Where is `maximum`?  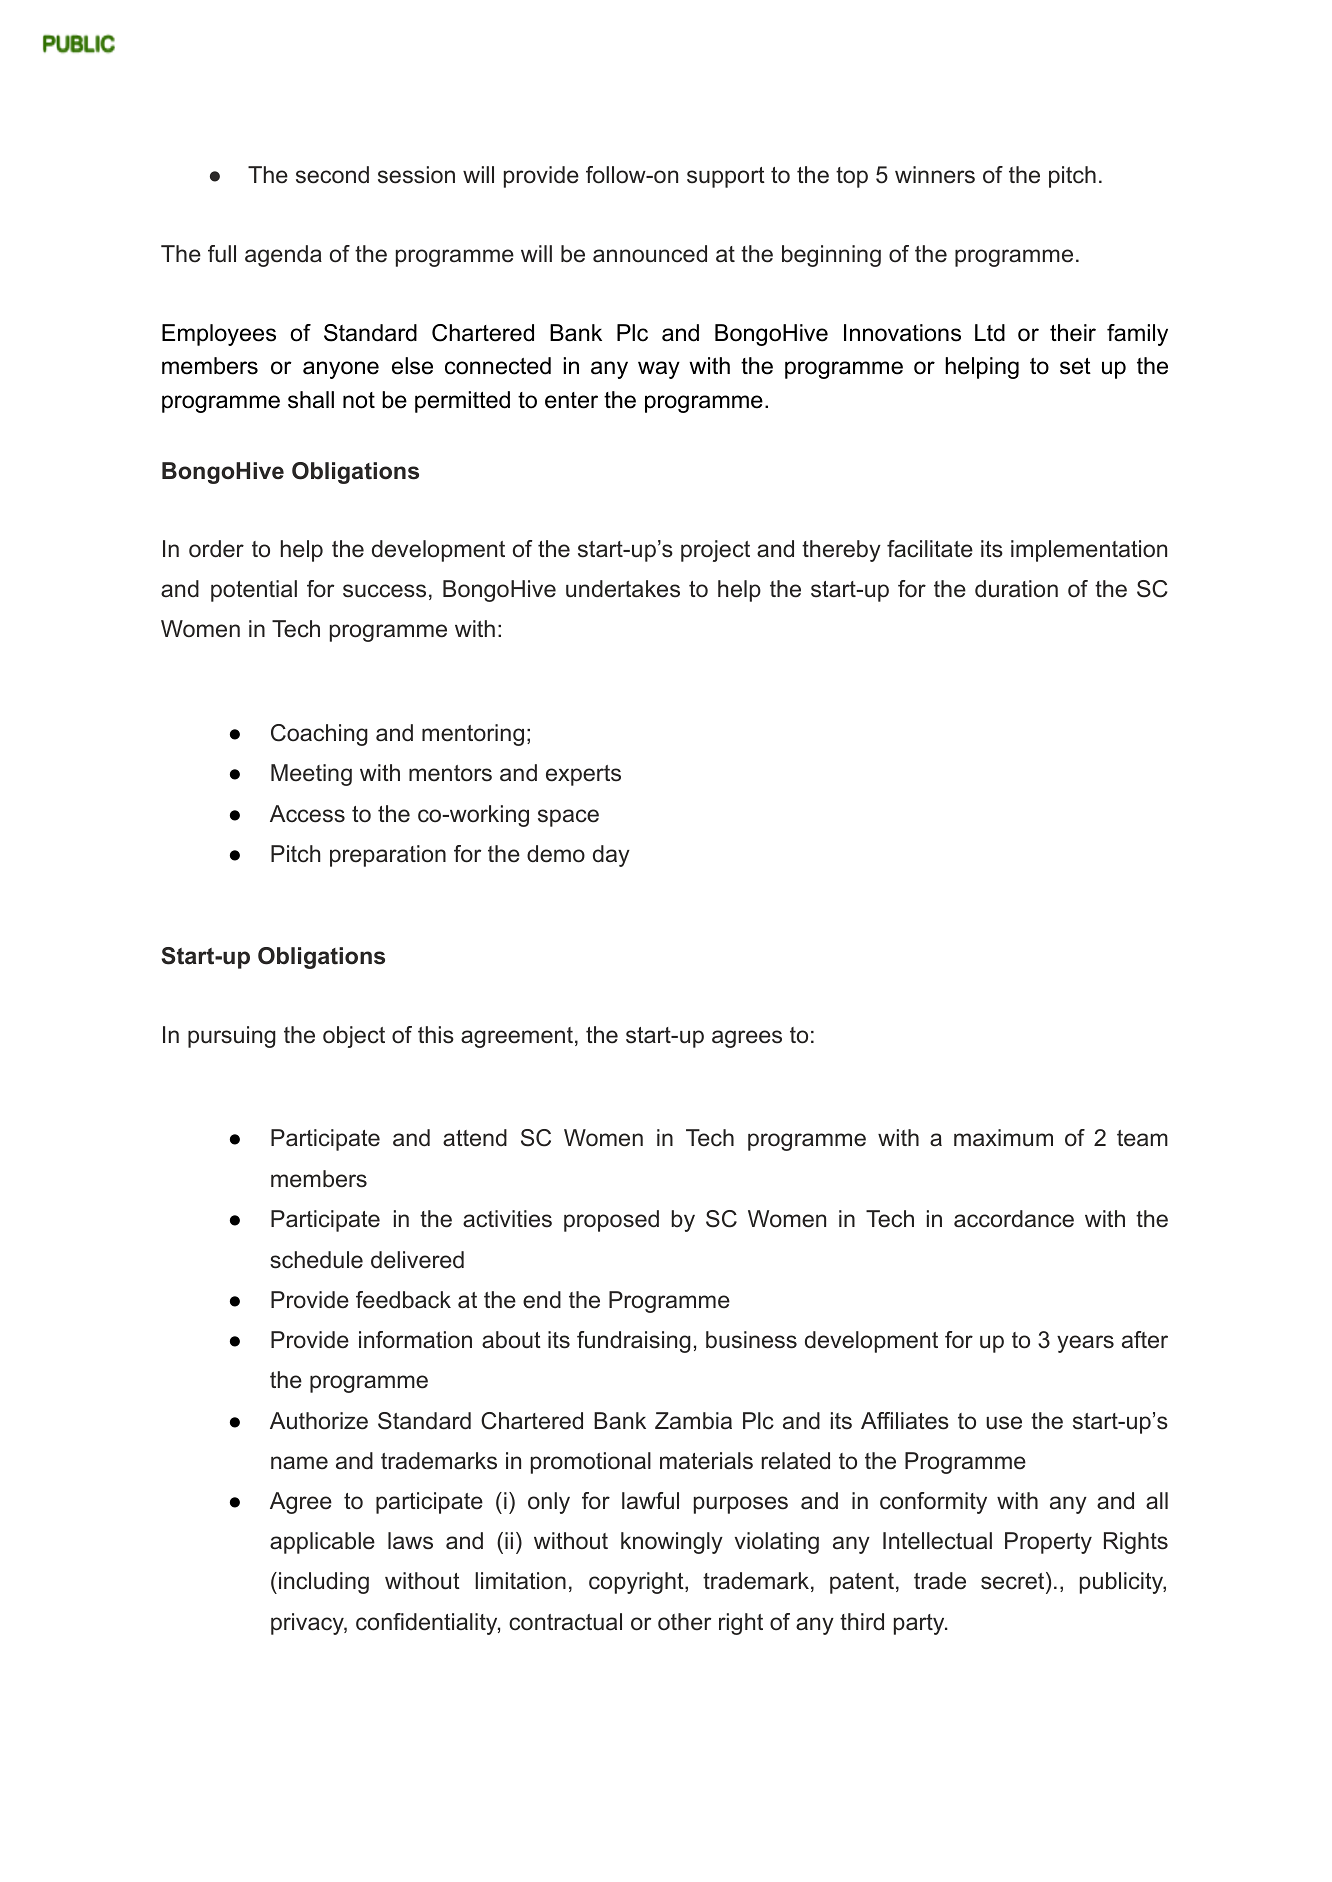
maximum is located at coordinates (1003, 1138).
